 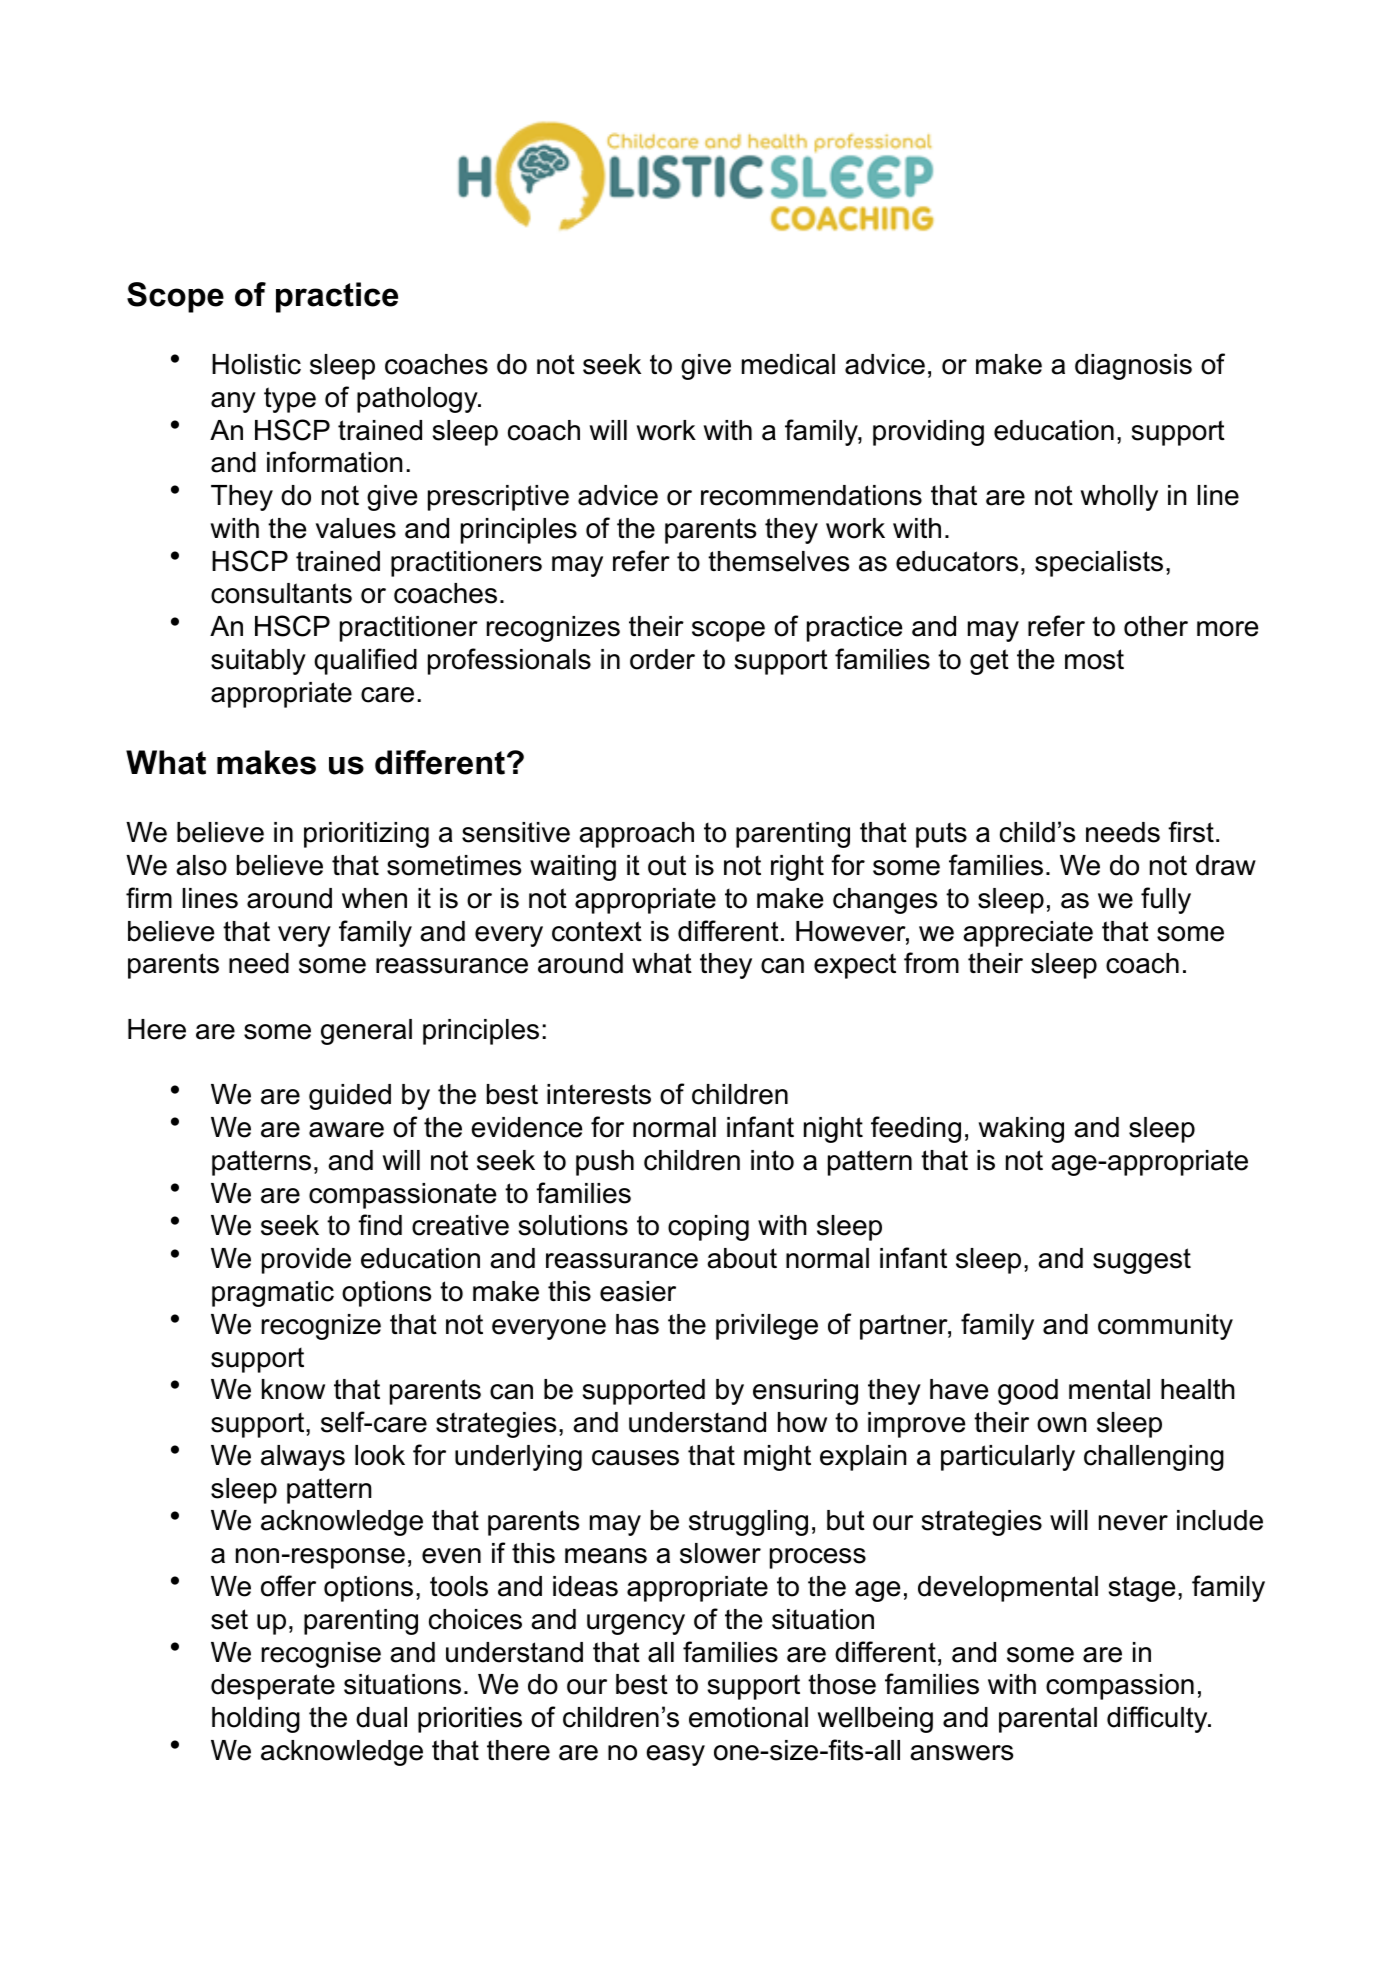 What do you see at coordinates (636, 835) in the page?
I see `approach` at bounding box center [636, 835].
